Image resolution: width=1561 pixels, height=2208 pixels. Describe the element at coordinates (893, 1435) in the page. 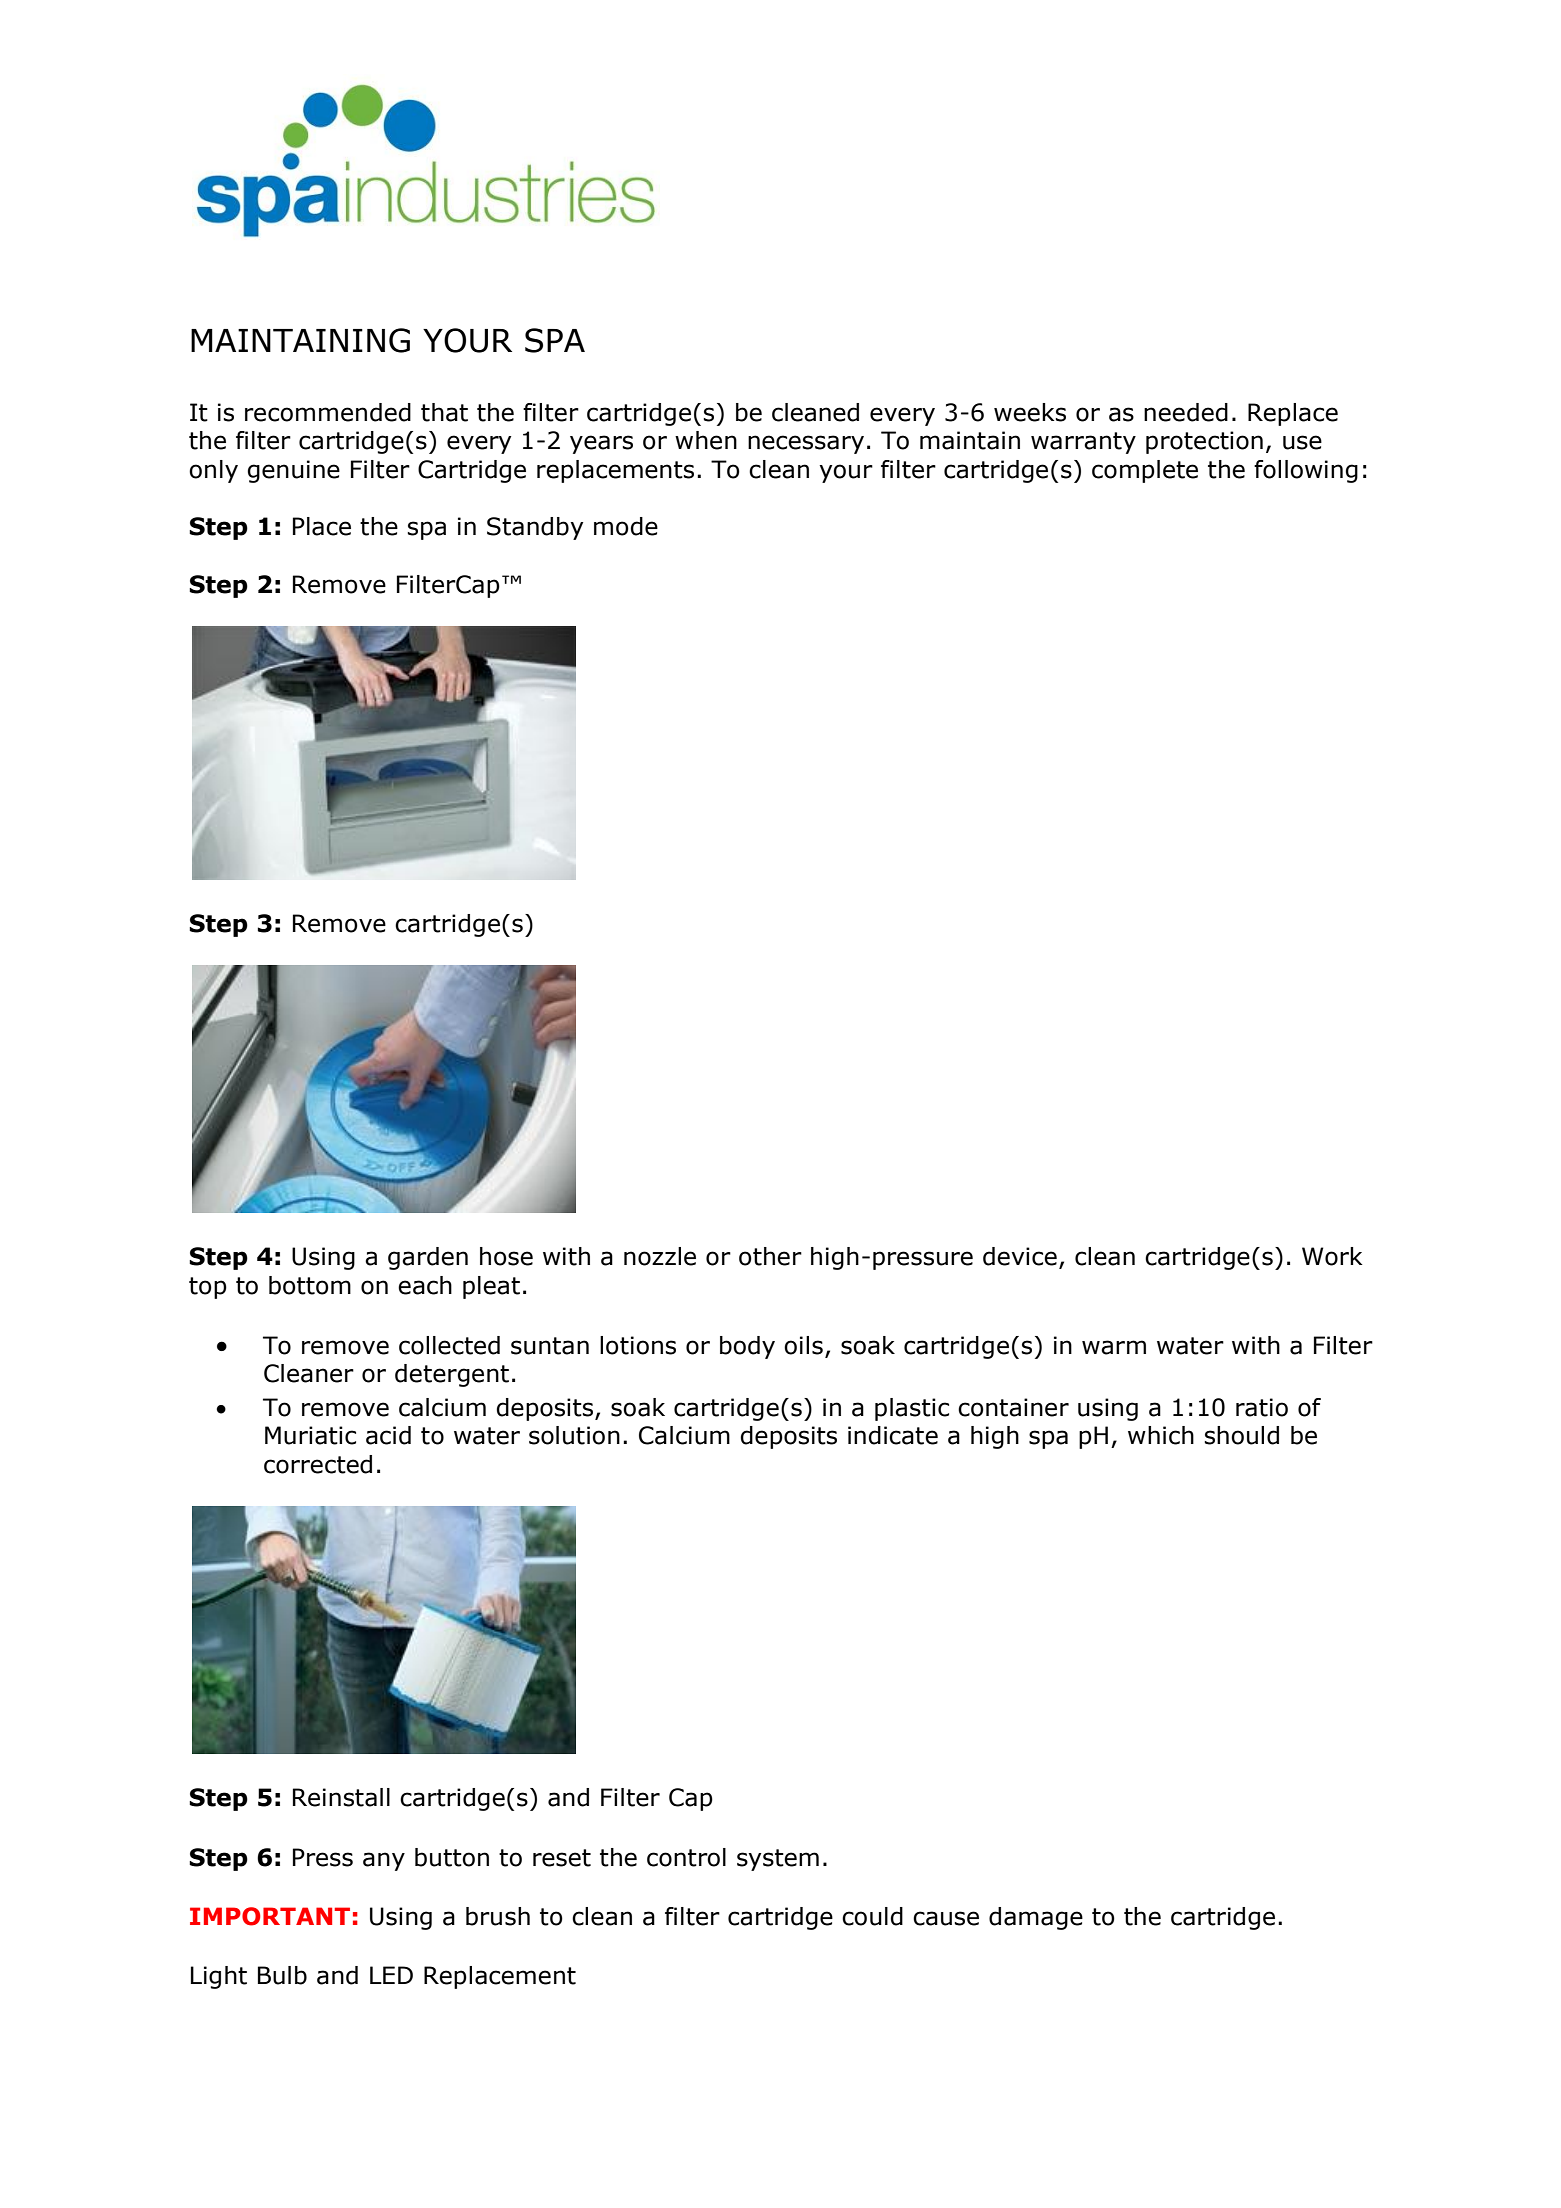

I see `indicate` at that location.
